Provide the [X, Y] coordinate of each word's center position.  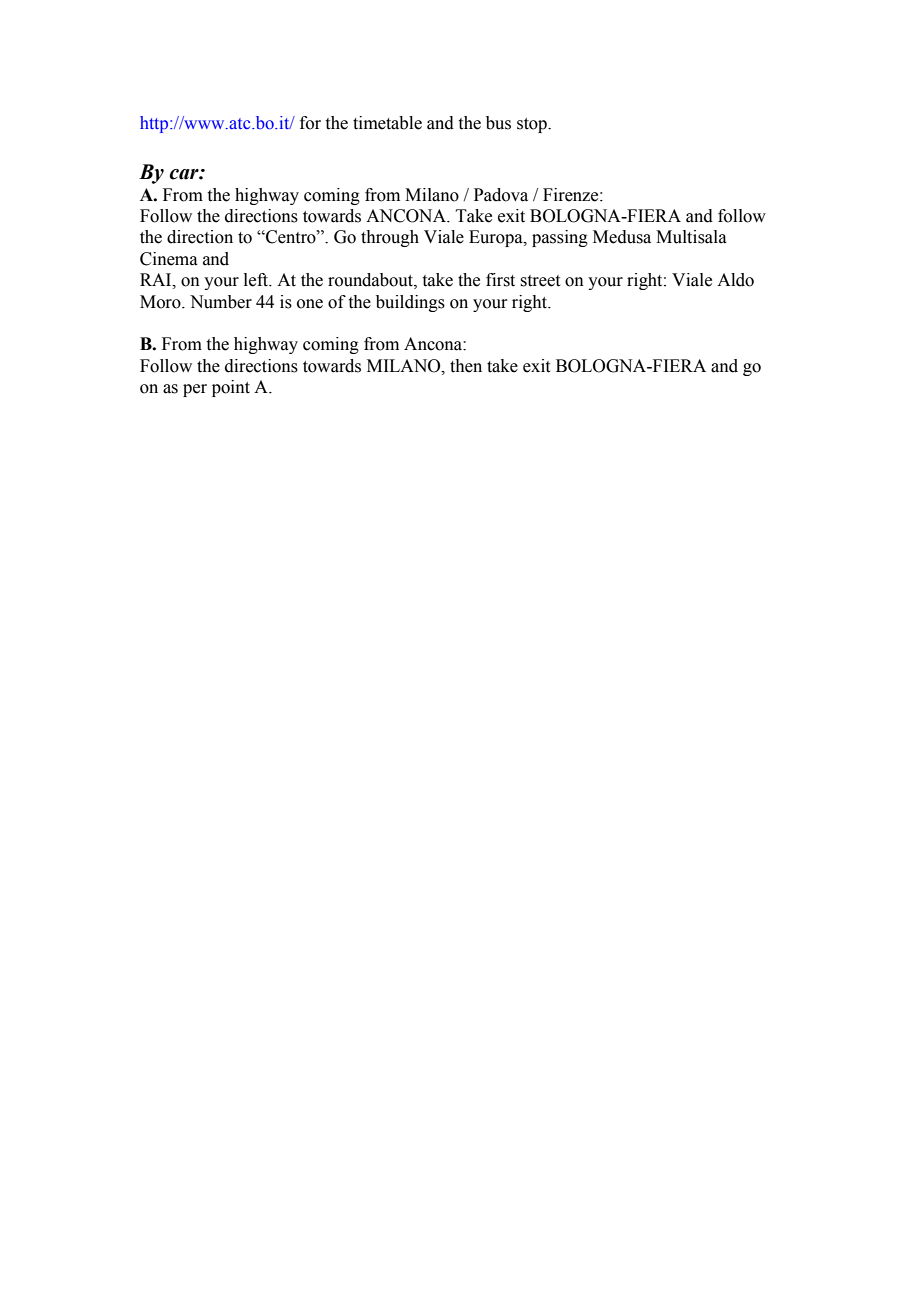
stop [533, 125]
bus [498, 123]
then [466, 366]
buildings [410, 303]
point [231, 388]
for [310, 123]
